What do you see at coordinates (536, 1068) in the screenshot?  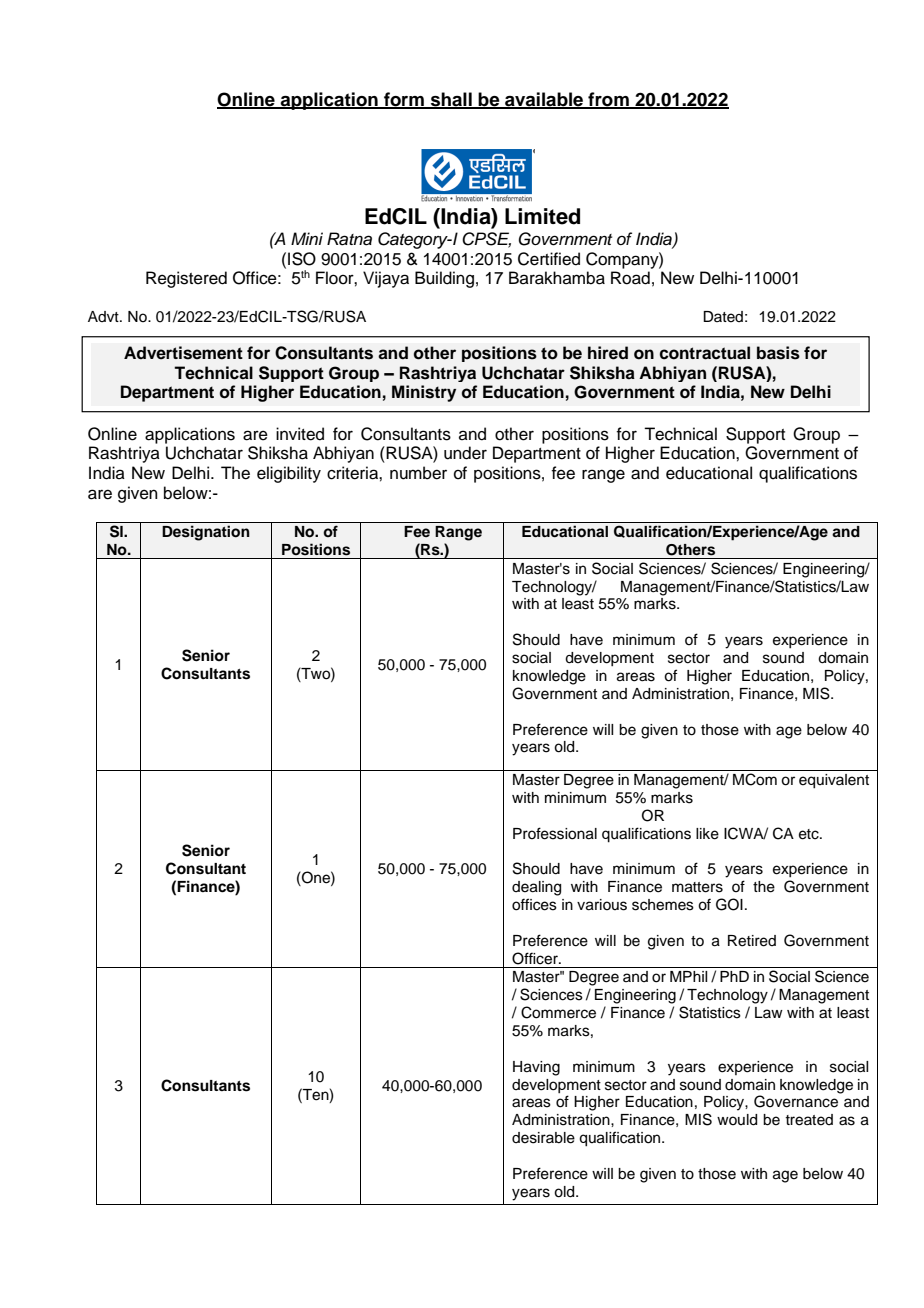 I see `Having` at bounding box center [536, 1068].
